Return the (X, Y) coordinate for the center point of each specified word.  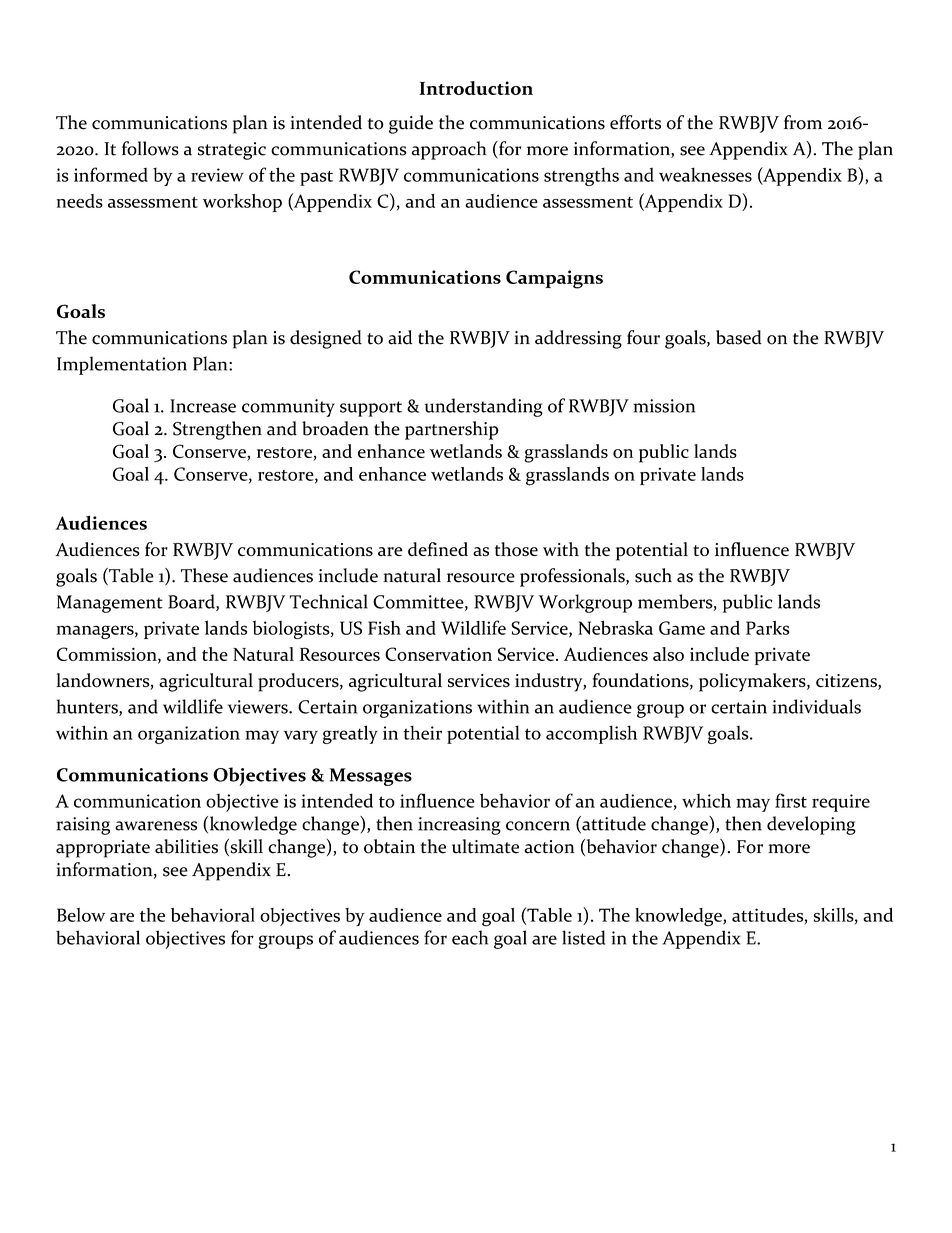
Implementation (122, 365)
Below (81, 915)
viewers (259, 707)
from (803, 122)
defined (438, 549)
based (739, 337)
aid (400, 337)
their (422, 732)
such (653, 575)
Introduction (476, 88)
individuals (817, 706)
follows (150, 148)
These (204, 575)
